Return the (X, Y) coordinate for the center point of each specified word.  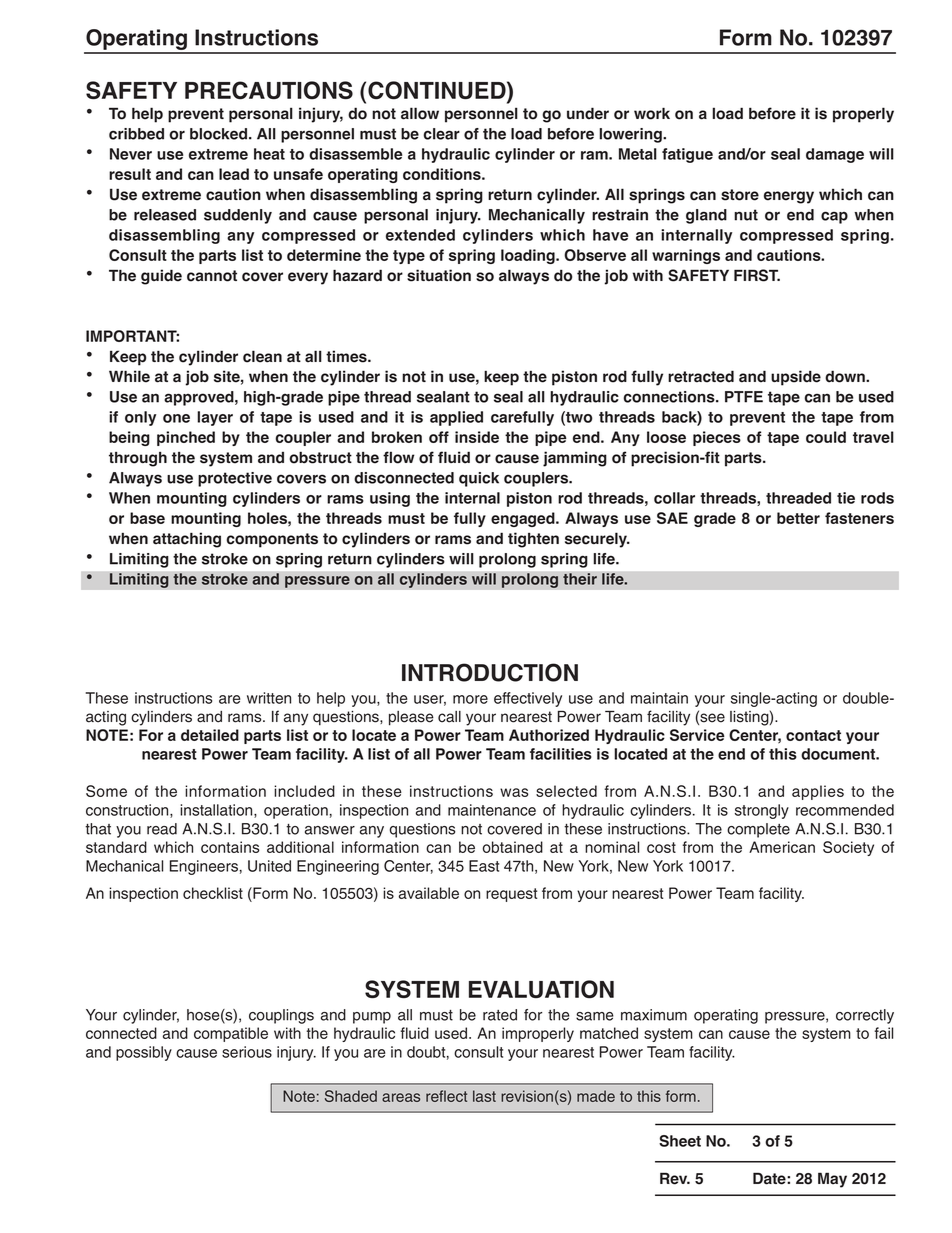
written (269, 698)
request (511, 895)
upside (796, 378)
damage (835, 155)
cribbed (136, 134)
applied (456, 418)
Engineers (204, 867)
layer (215, 418)
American (782, 847)
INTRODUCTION (490, 672)
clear (441, 134)
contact (813, 735)
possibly (144, 1053)
